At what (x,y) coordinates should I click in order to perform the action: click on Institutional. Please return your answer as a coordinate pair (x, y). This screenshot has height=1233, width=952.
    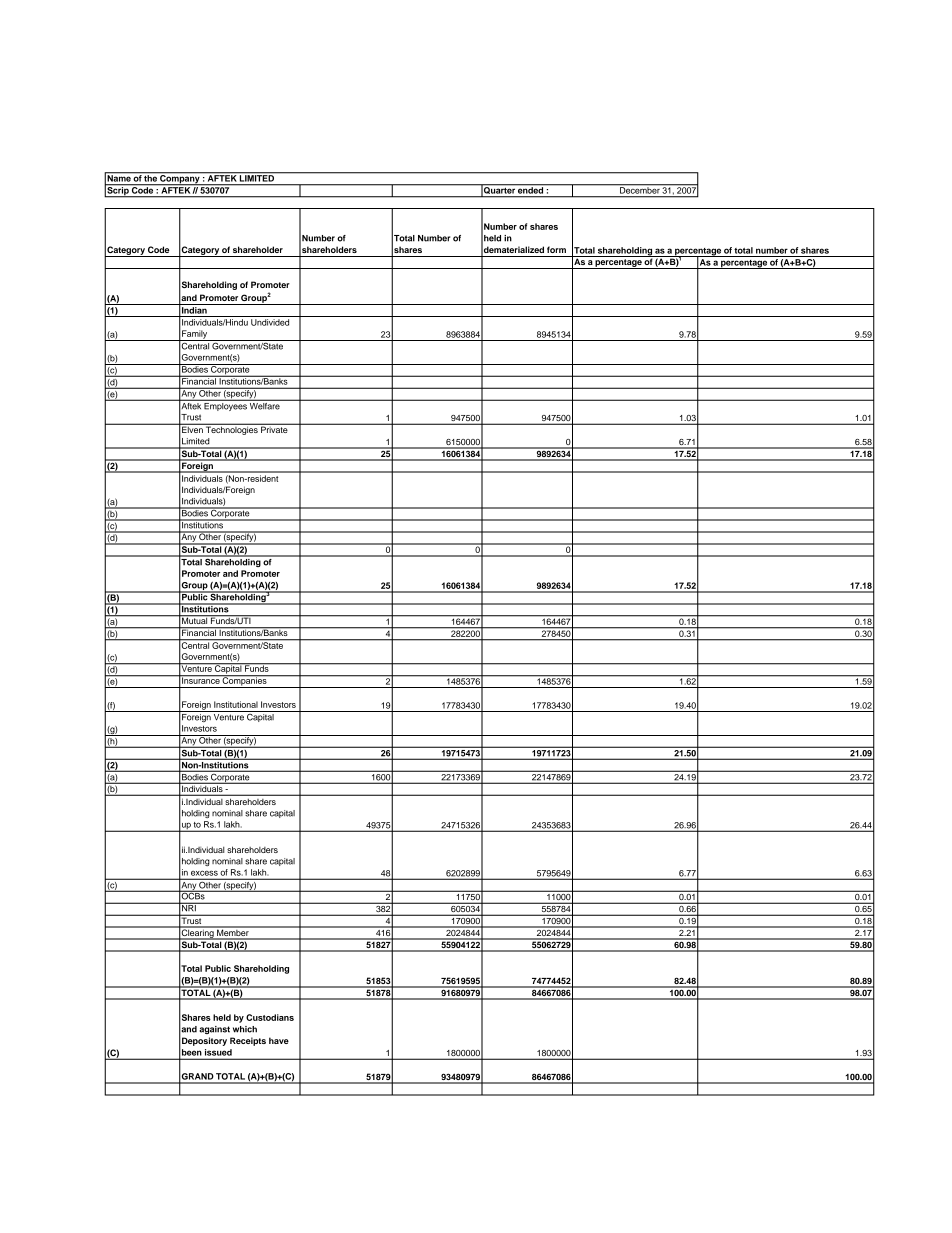
    Looking at the image, I should click on (236, 704).
